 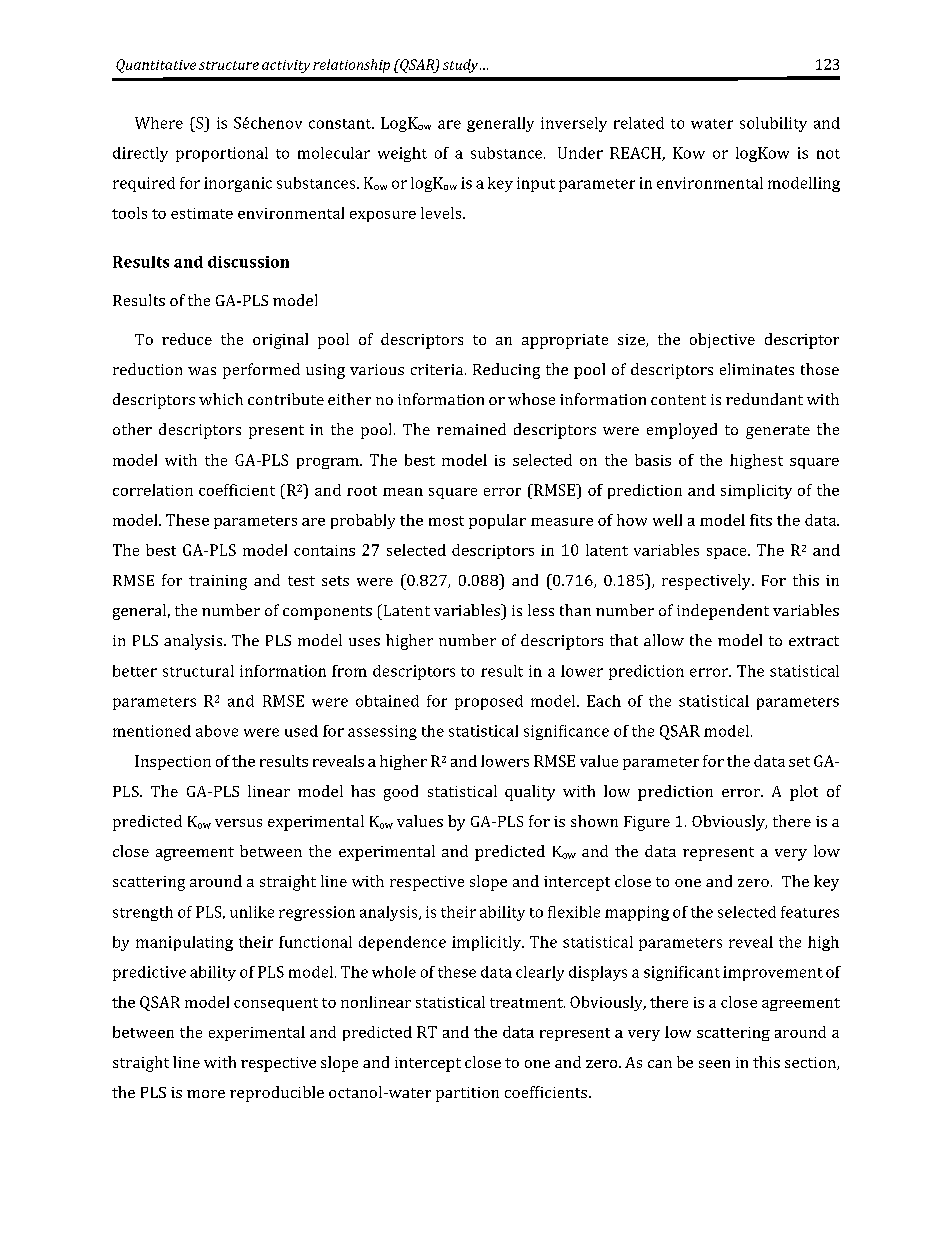 What do you see at coordinates (229, 65) in the document?
I see `structure` at bounding box center [229, 65].
